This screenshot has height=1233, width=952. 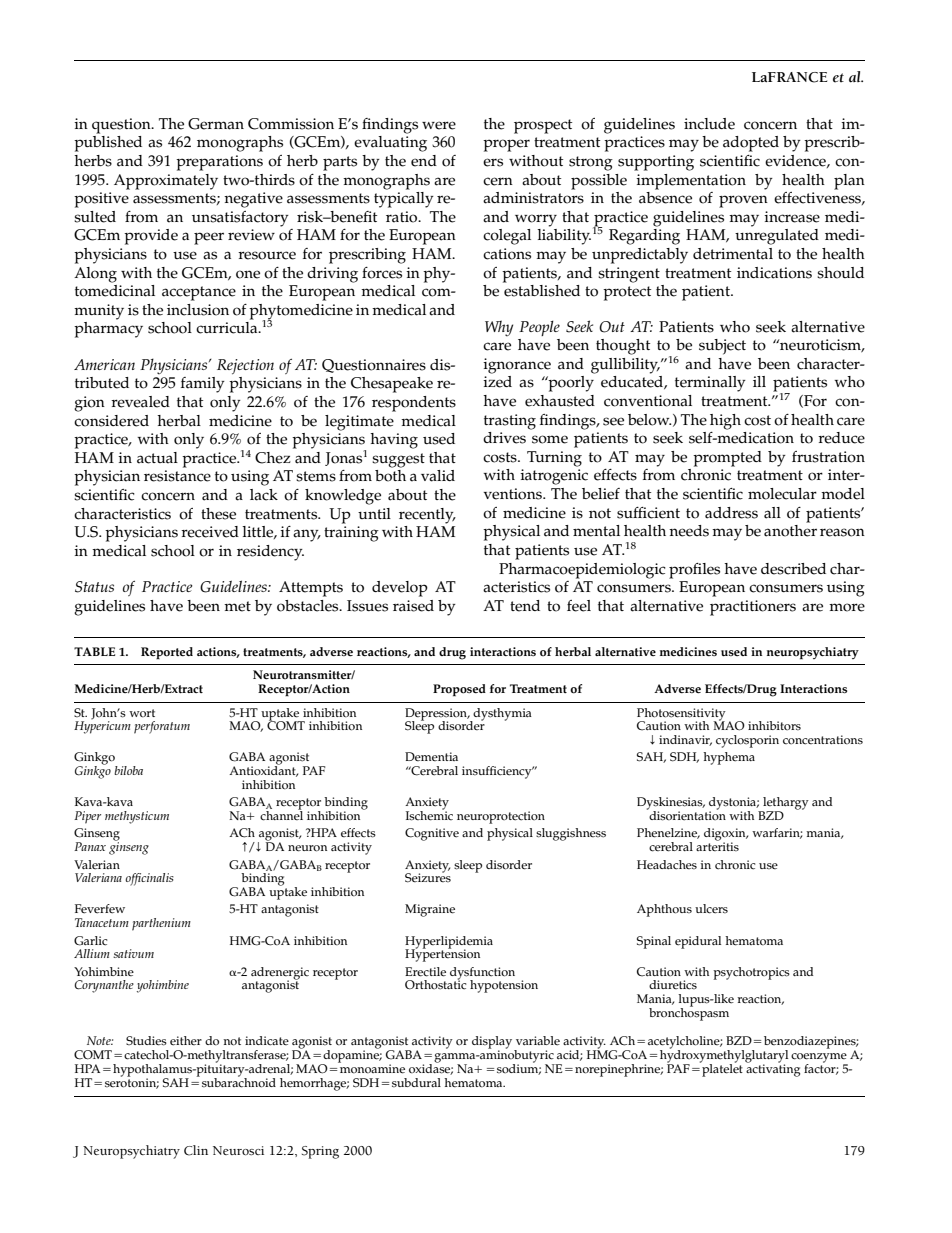 What do you see at coordinates (493, 1043) in the screenshot?
I see `display` at bounding box center [493, 1043].
